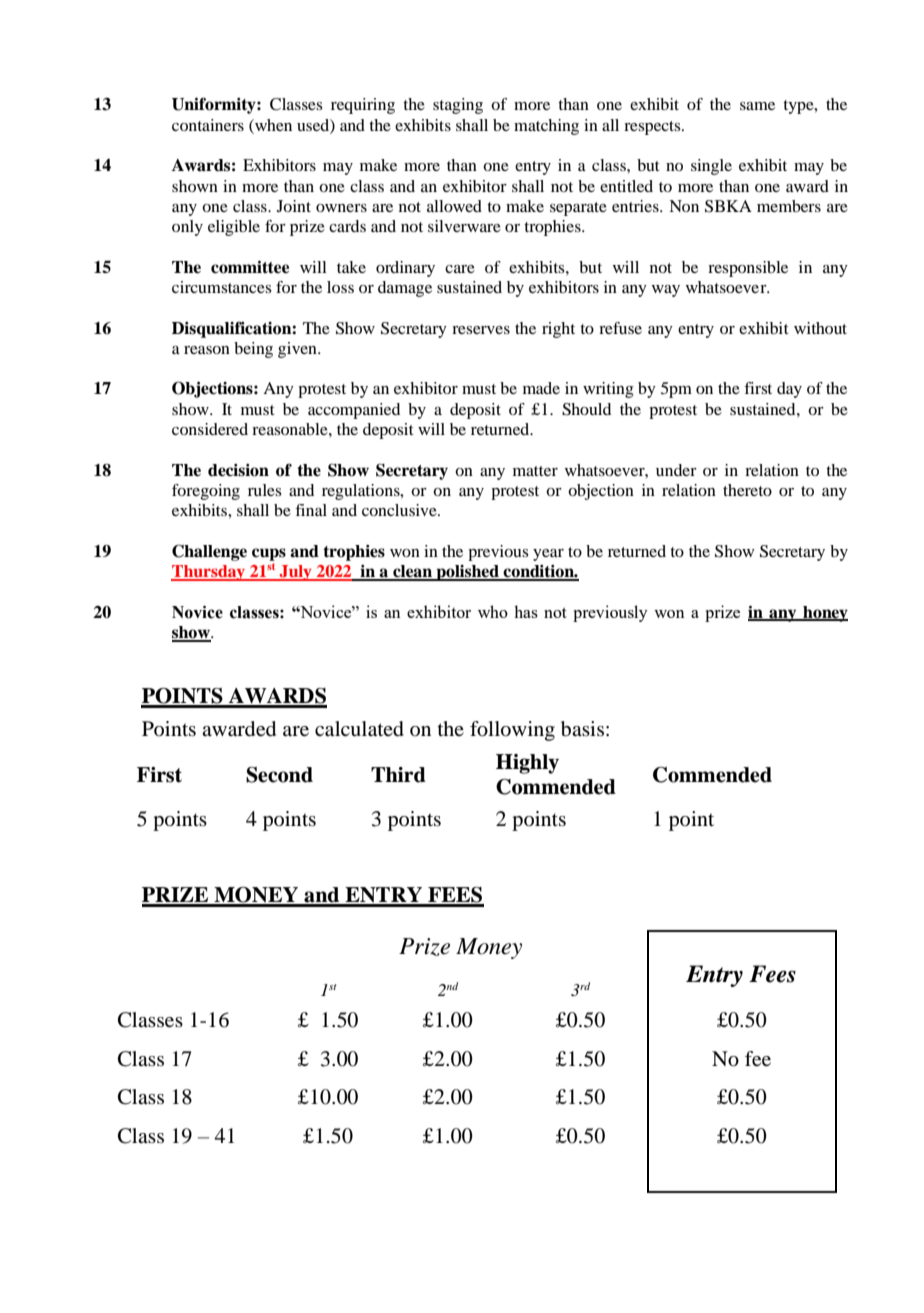 This image has width=924, height=1313. What do you see at coordinates (272, 125) in the image?
I see `when` at bounding box center [272, 125].
